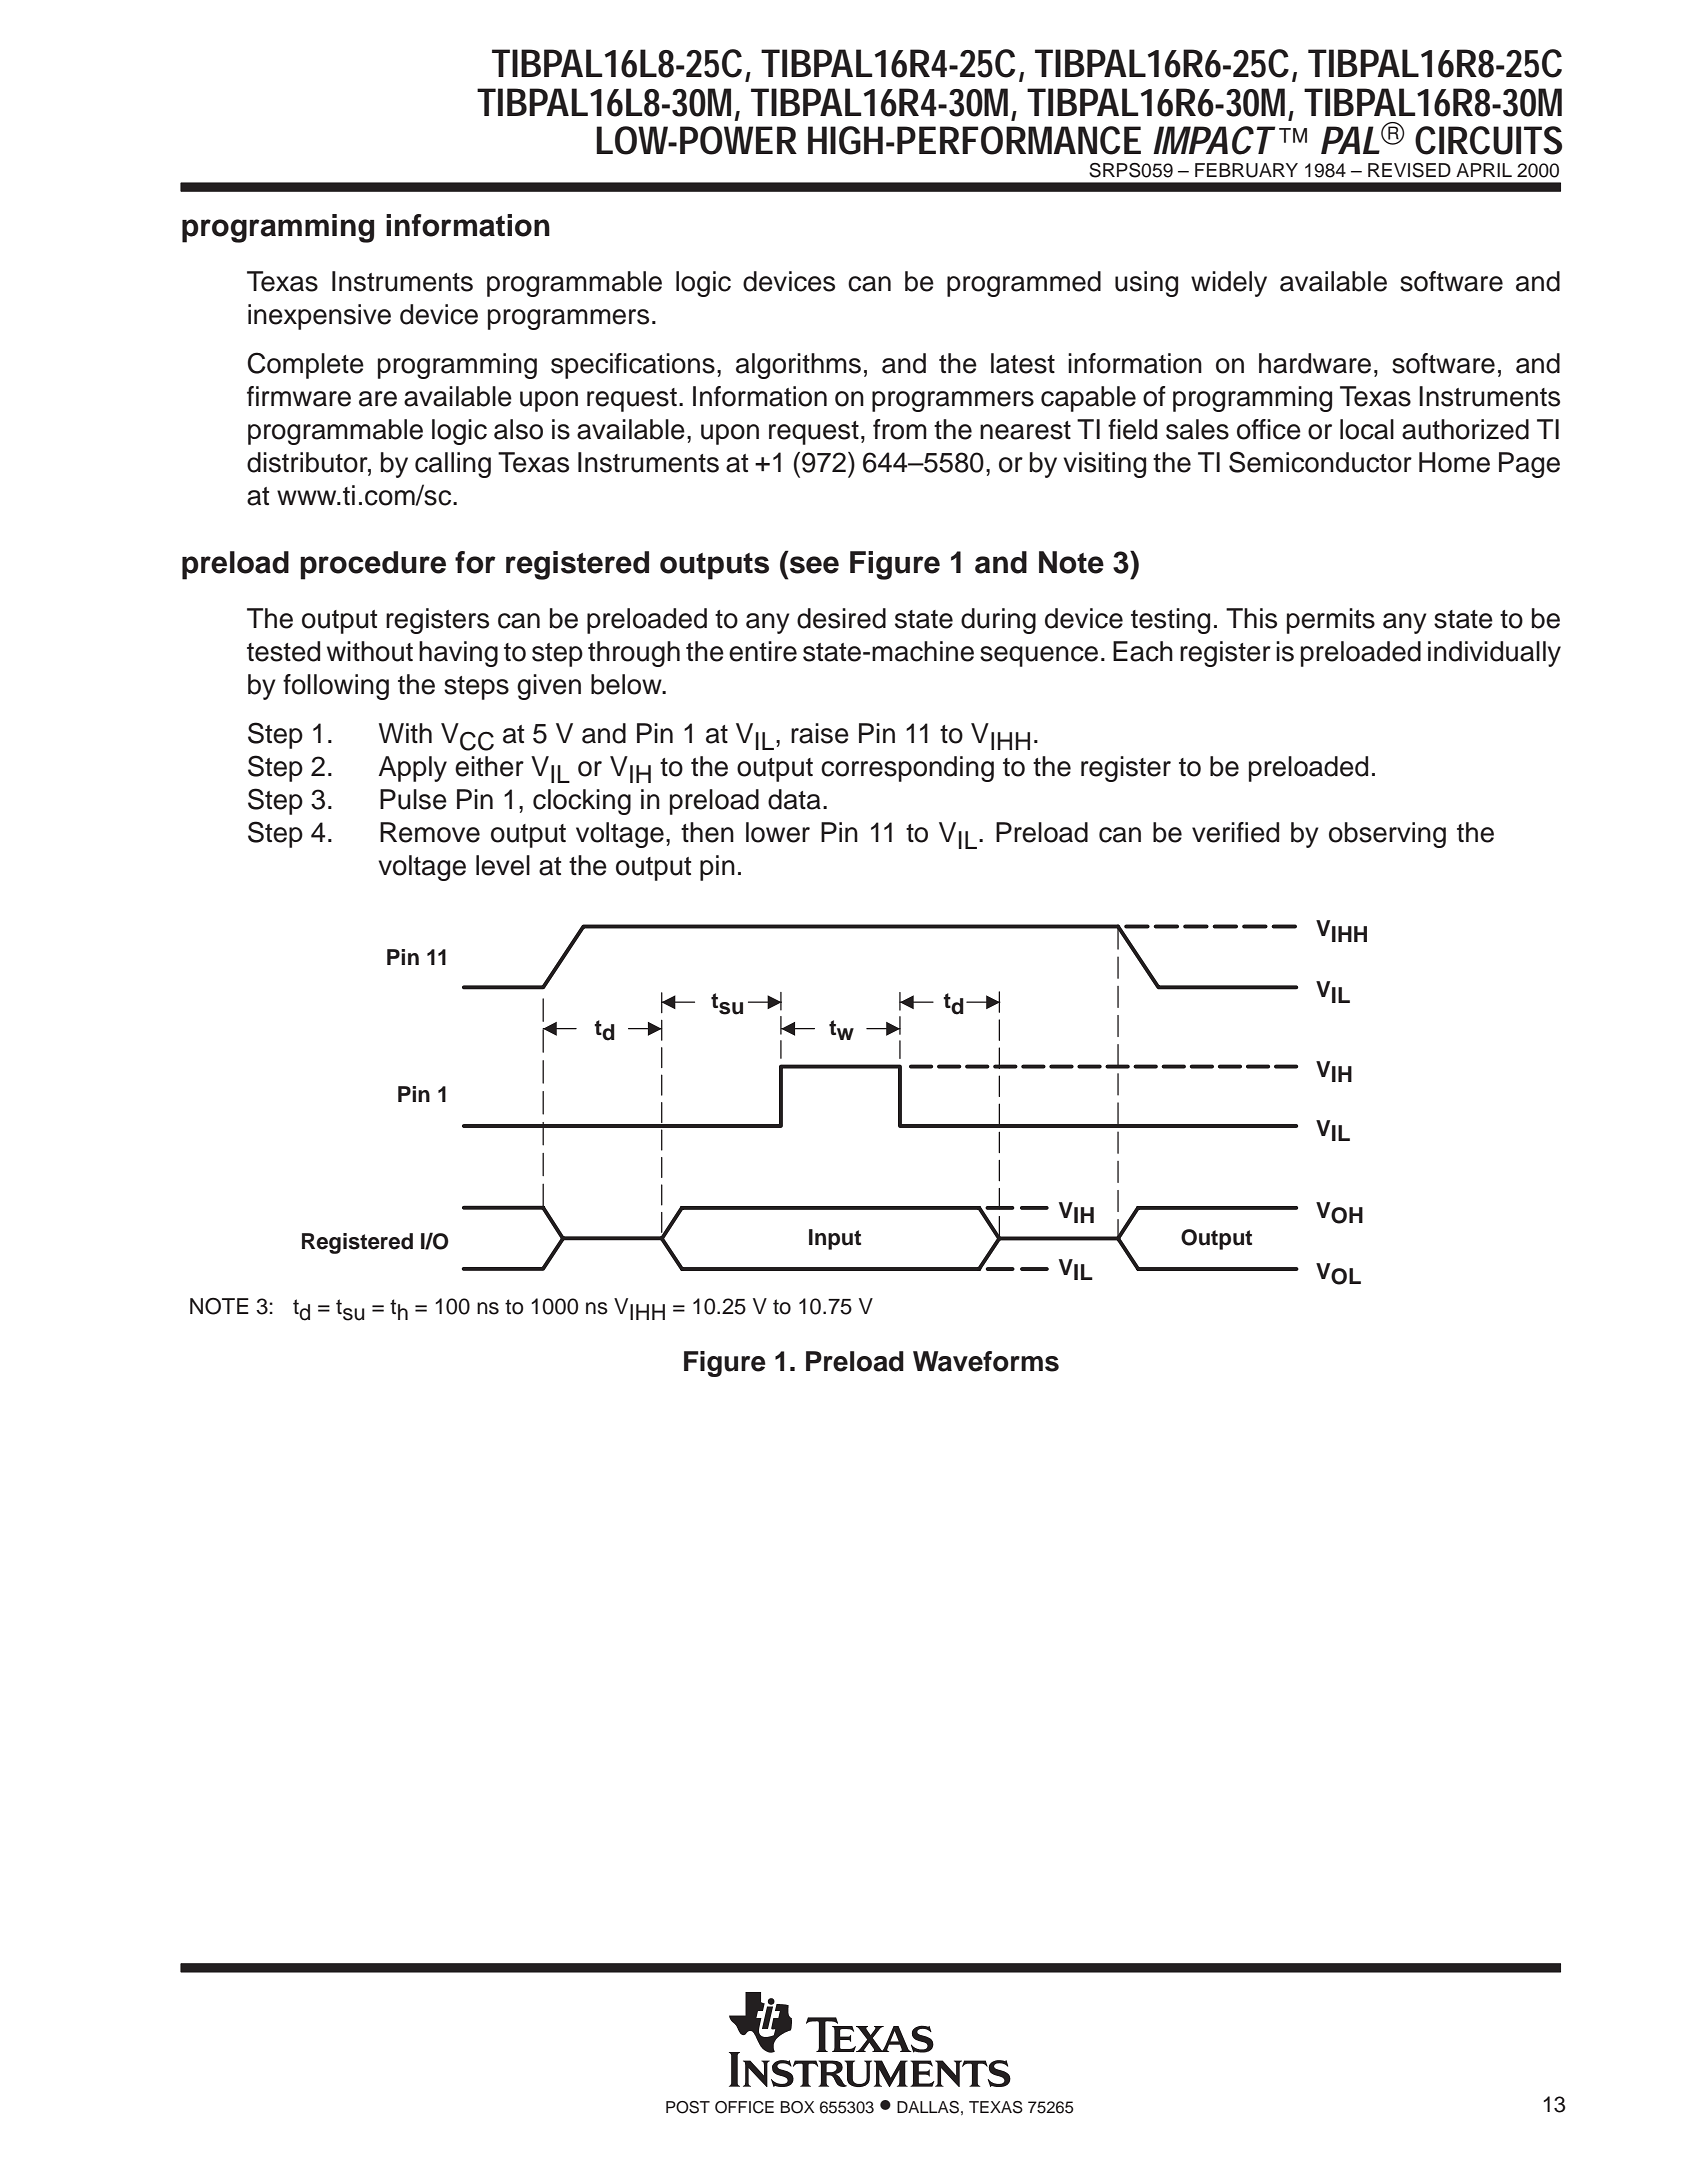 This screenshot has height=2179, width=1684. What do you see at coordinates (797, 2107) in the screenshot?
I see `BOX` at bounding box center [797, 2107].
